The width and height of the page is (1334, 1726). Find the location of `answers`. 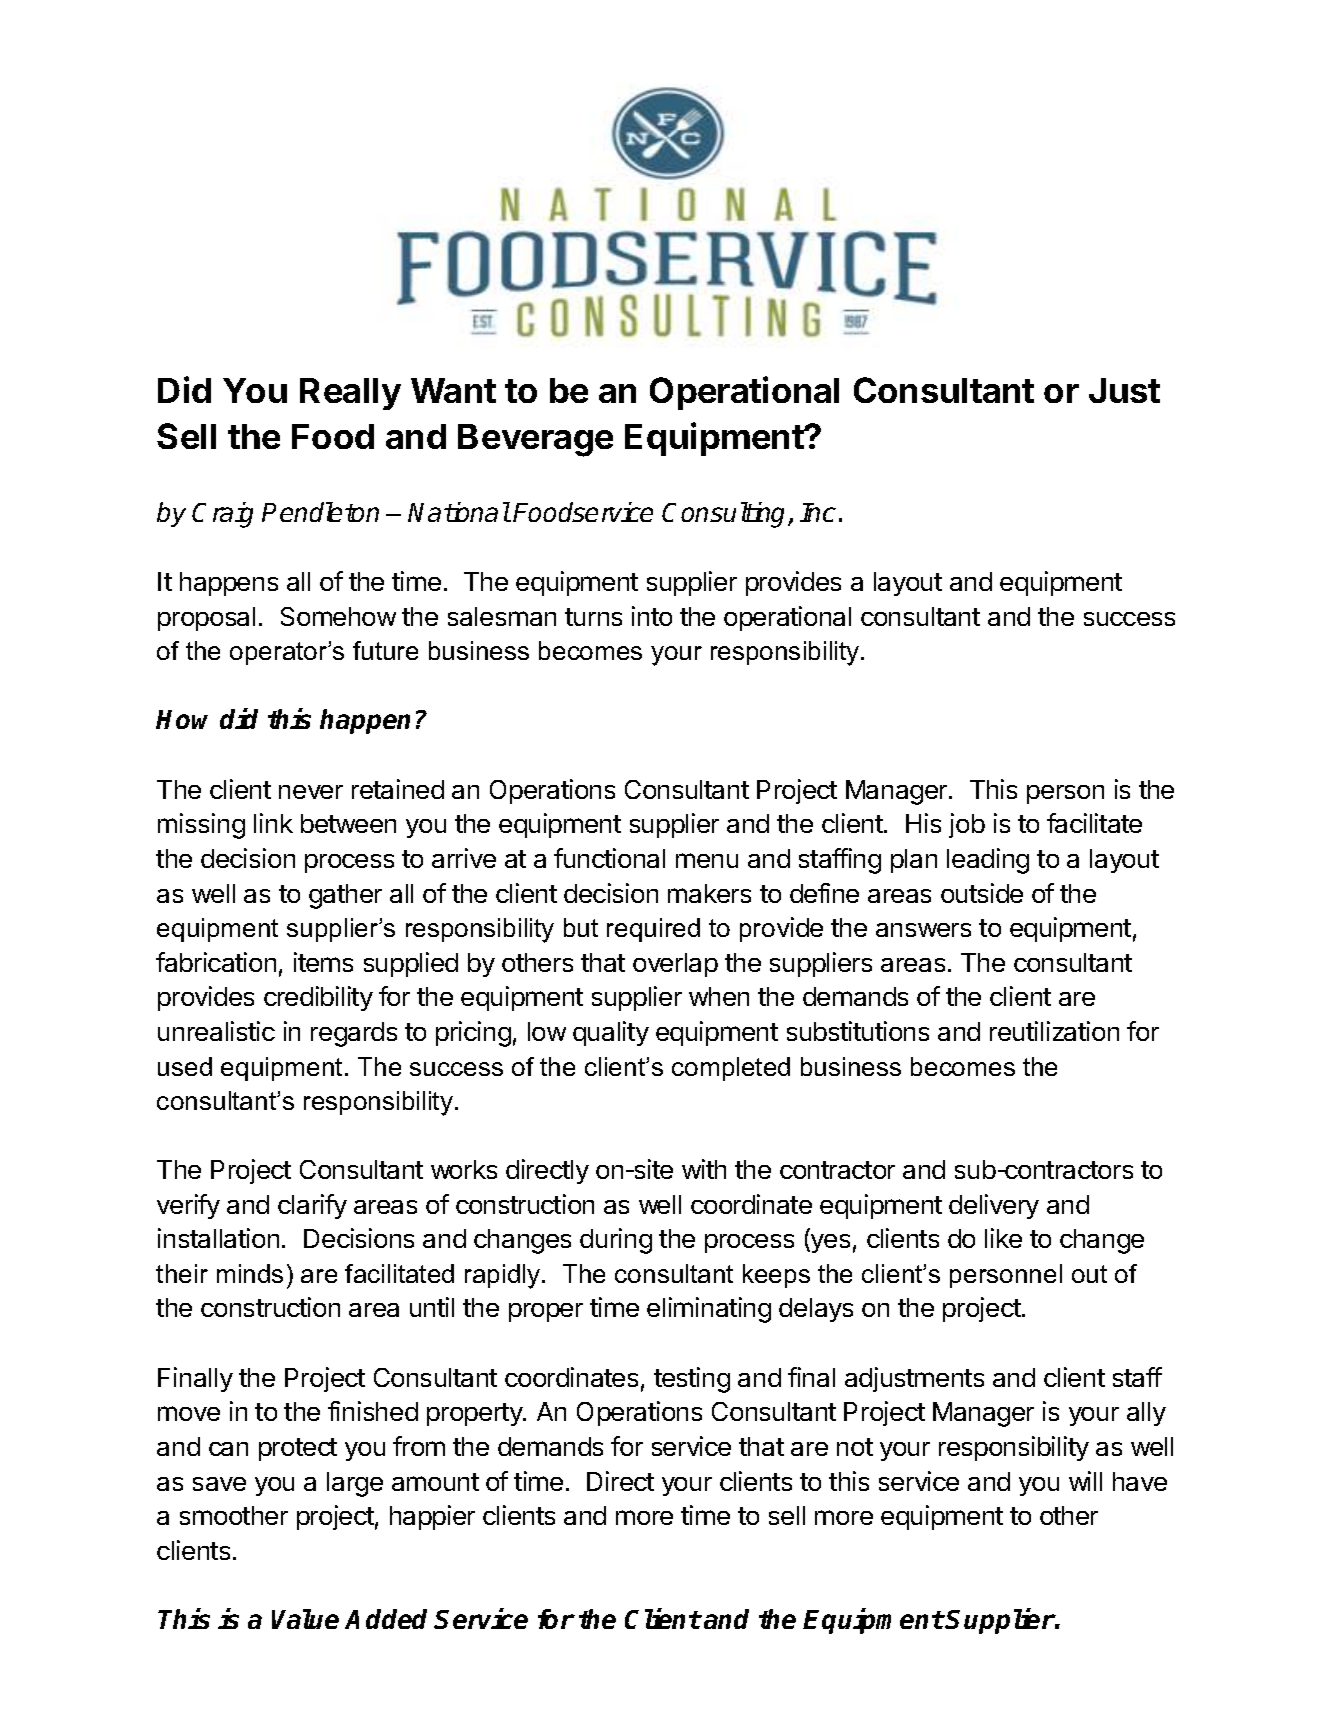

answers is located at coordinates (923, 930).
